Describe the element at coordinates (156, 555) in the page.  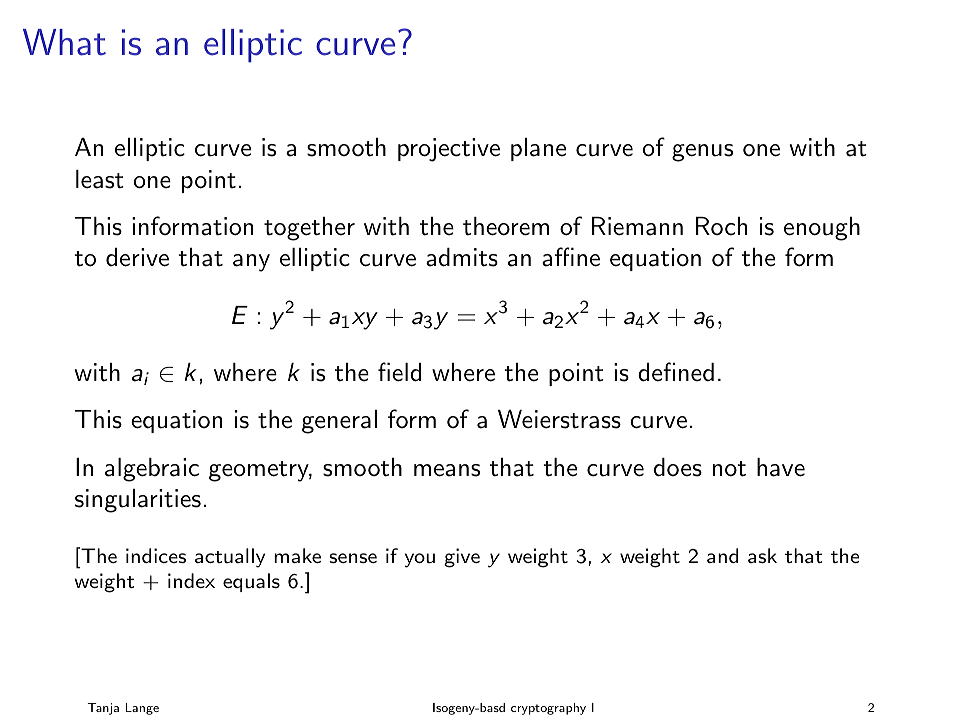
I see `indices` at that location.
